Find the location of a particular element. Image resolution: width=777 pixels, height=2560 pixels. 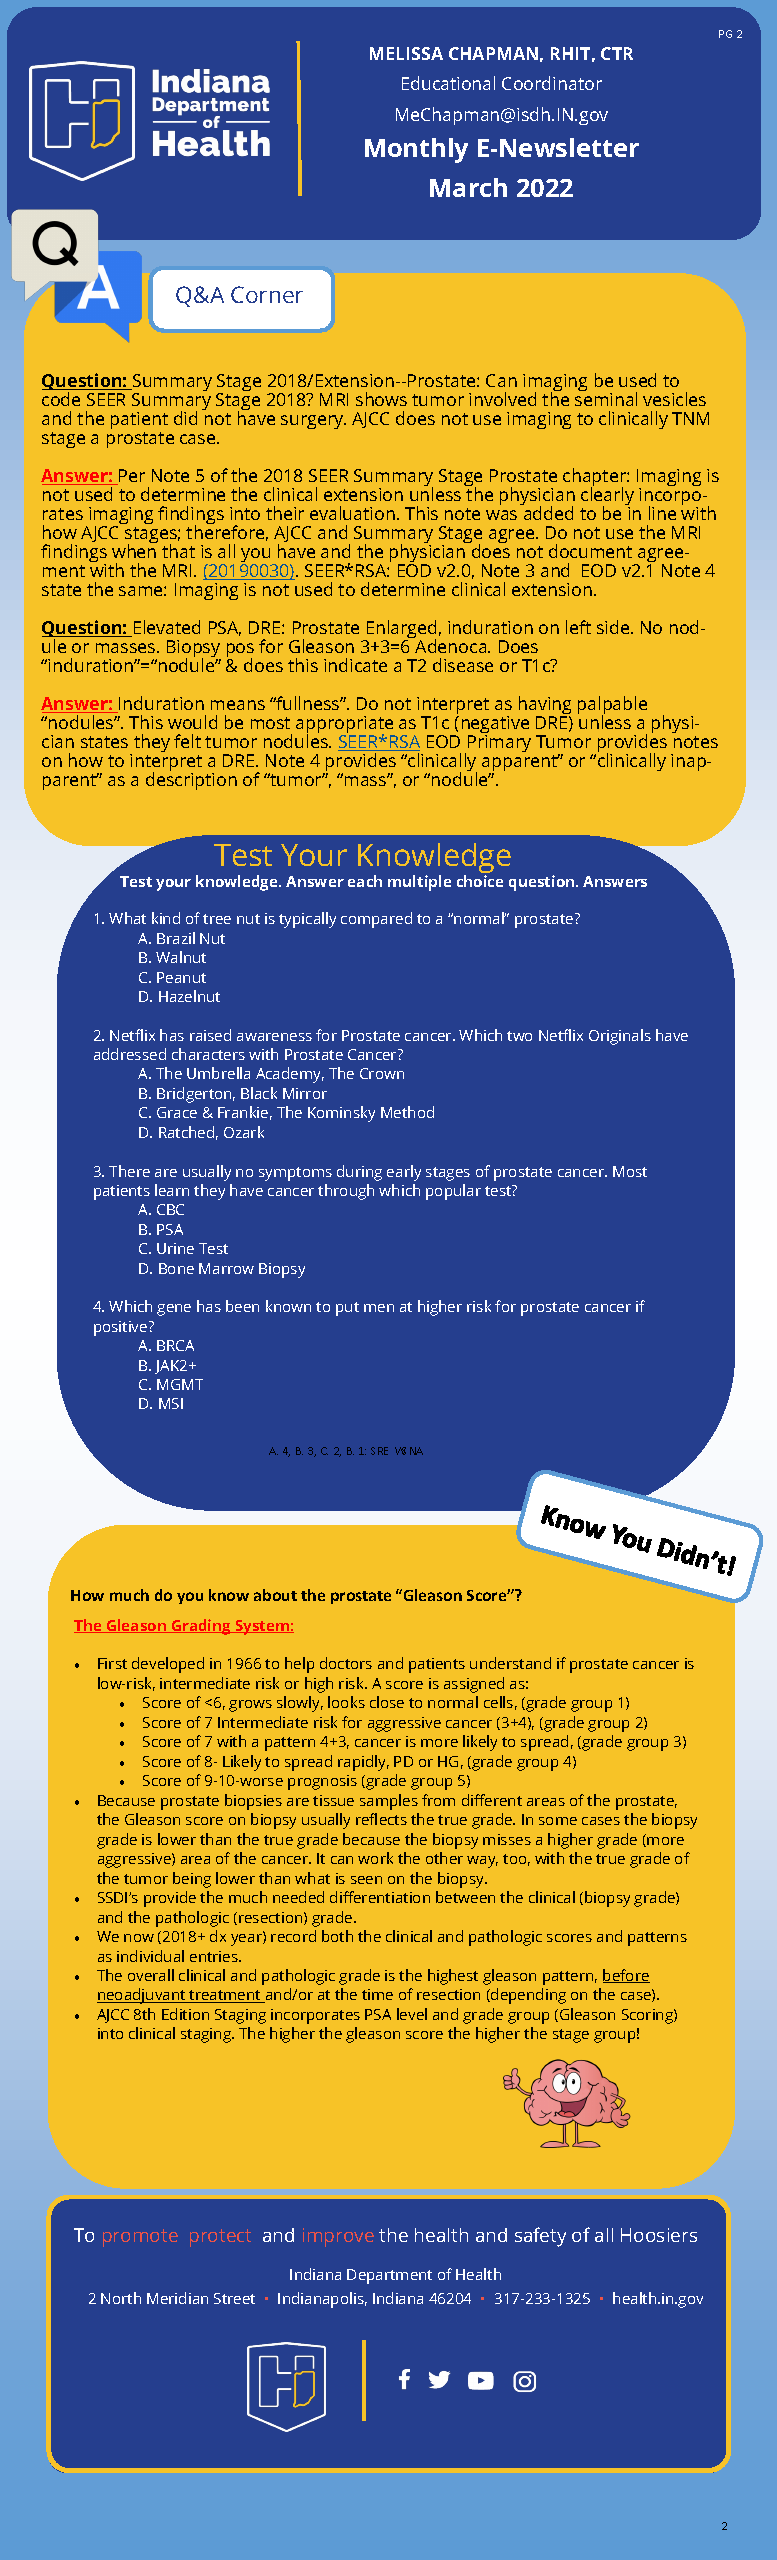

Method is located at coordinates (407, 1112).
